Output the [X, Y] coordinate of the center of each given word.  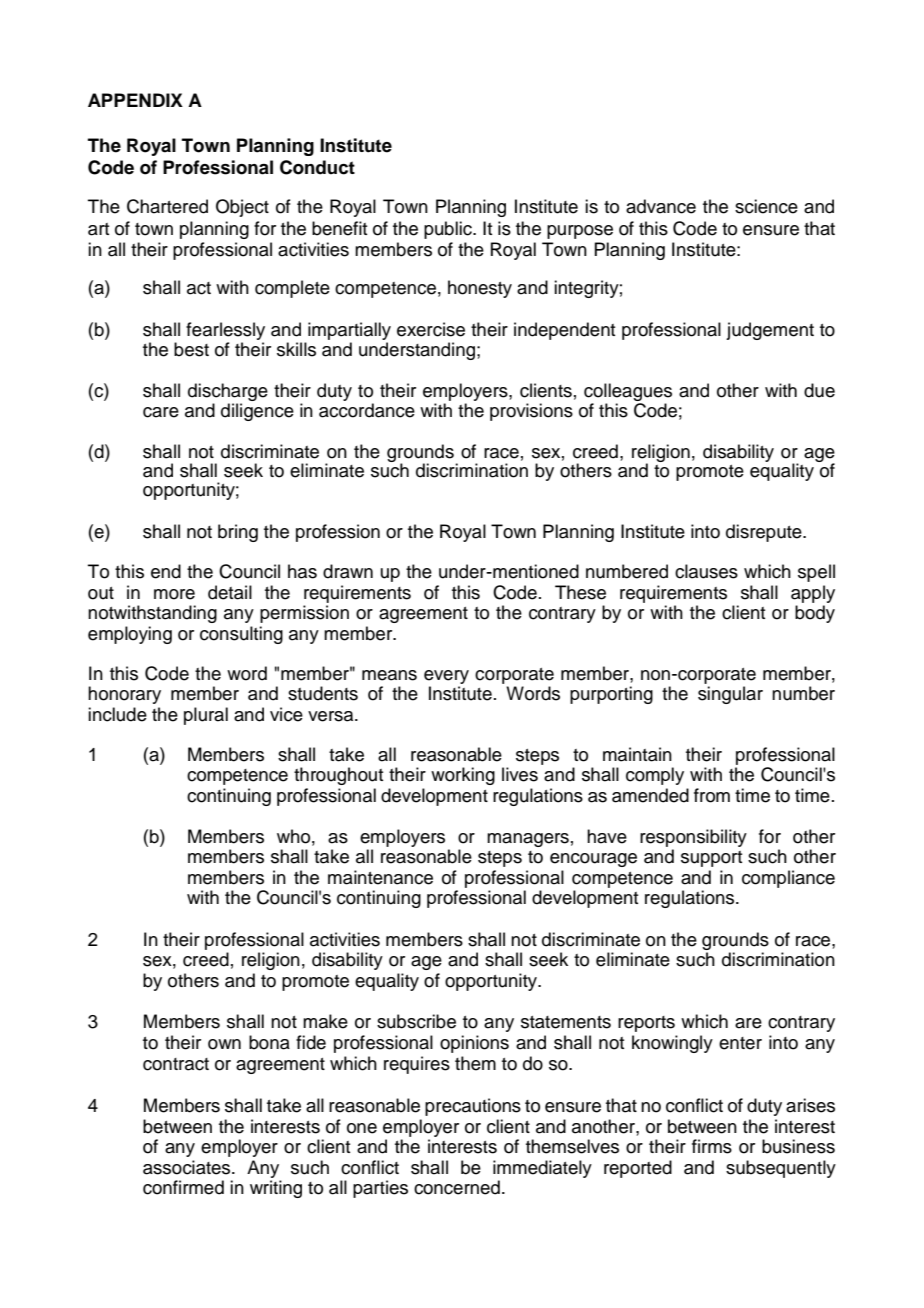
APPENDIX [135, 100]
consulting [241, 635]
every [446, 677]
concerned [457, 1187]
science [766, 206]
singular [730, 695]
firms [712, 1146]
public [449, 230]
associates [188, 1167]
